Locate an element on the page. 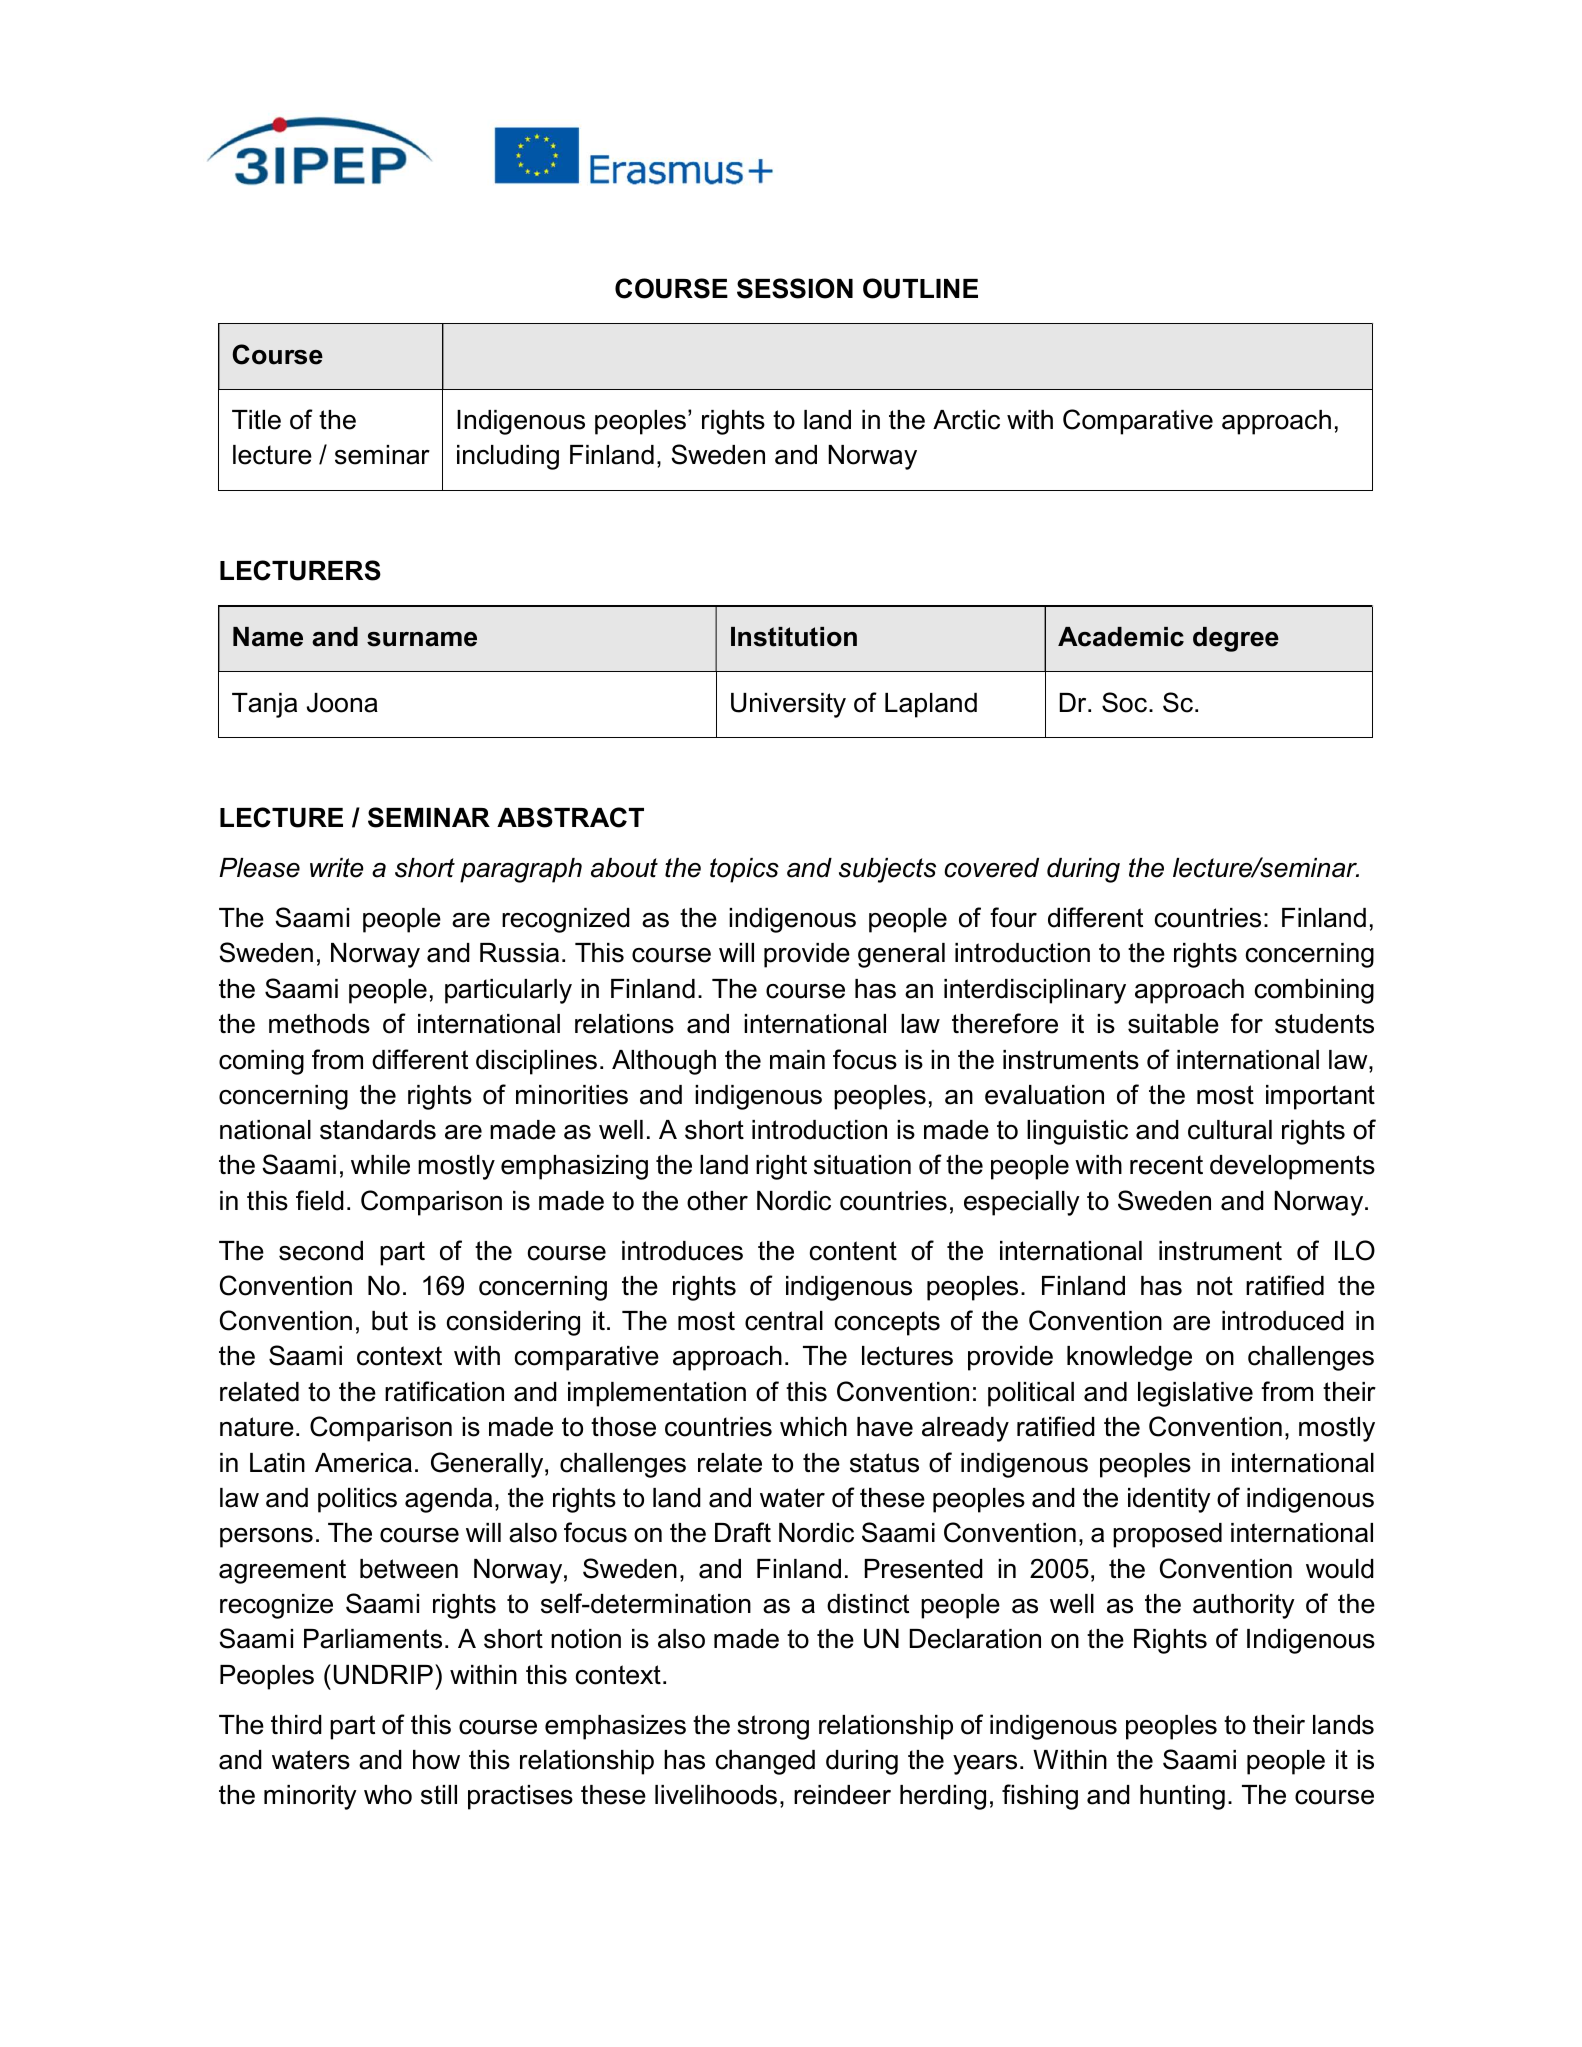 The height and width of the page is (2047, 1582). methods is located at coordinates (319, 1024).
